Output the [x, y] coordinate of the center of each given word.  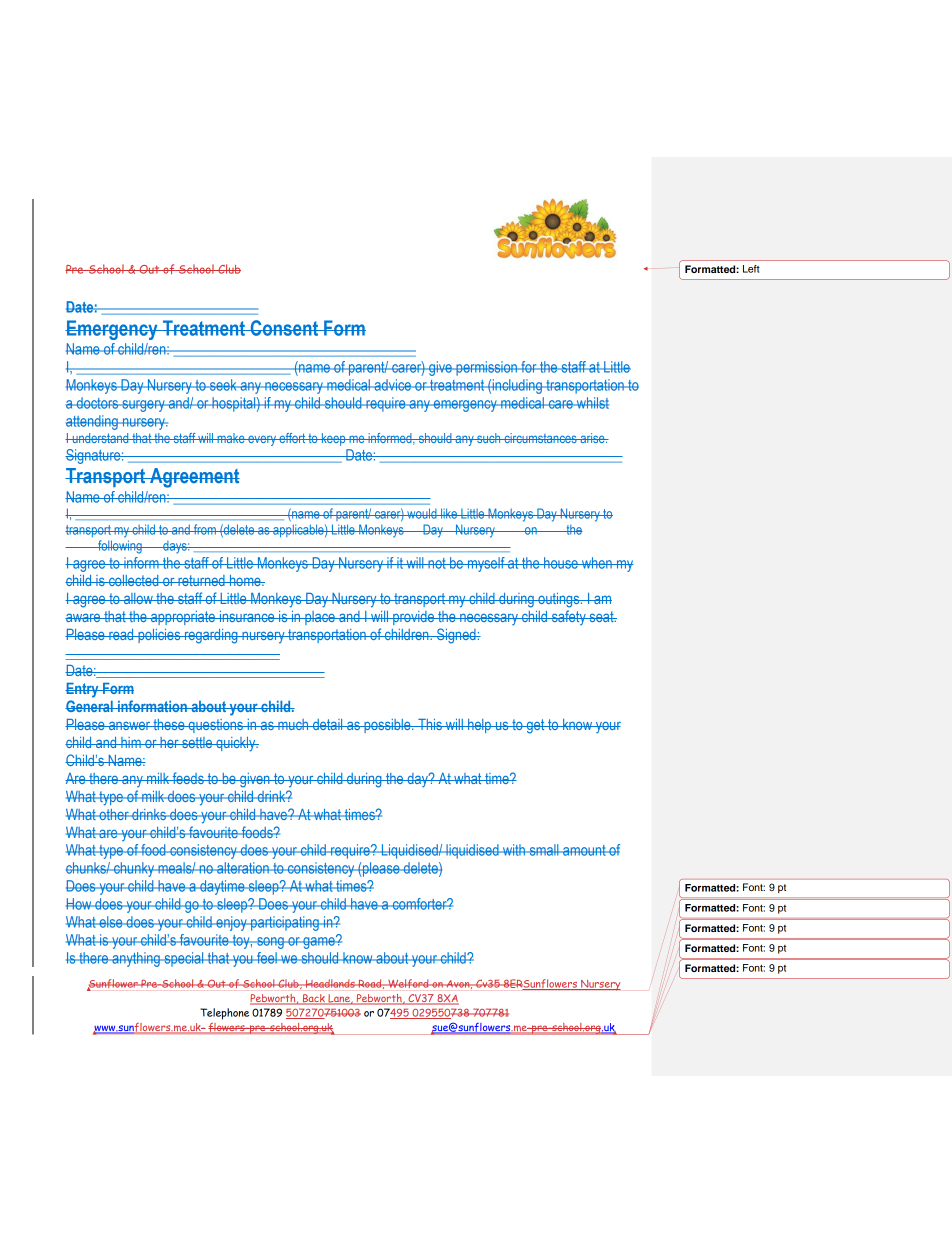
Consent [284, 328]
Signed [456, 636]
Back [314, 999]
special [184, 959]
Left [751, 269]
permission [486, 368]
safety [568, 617]
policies [159, 636]
